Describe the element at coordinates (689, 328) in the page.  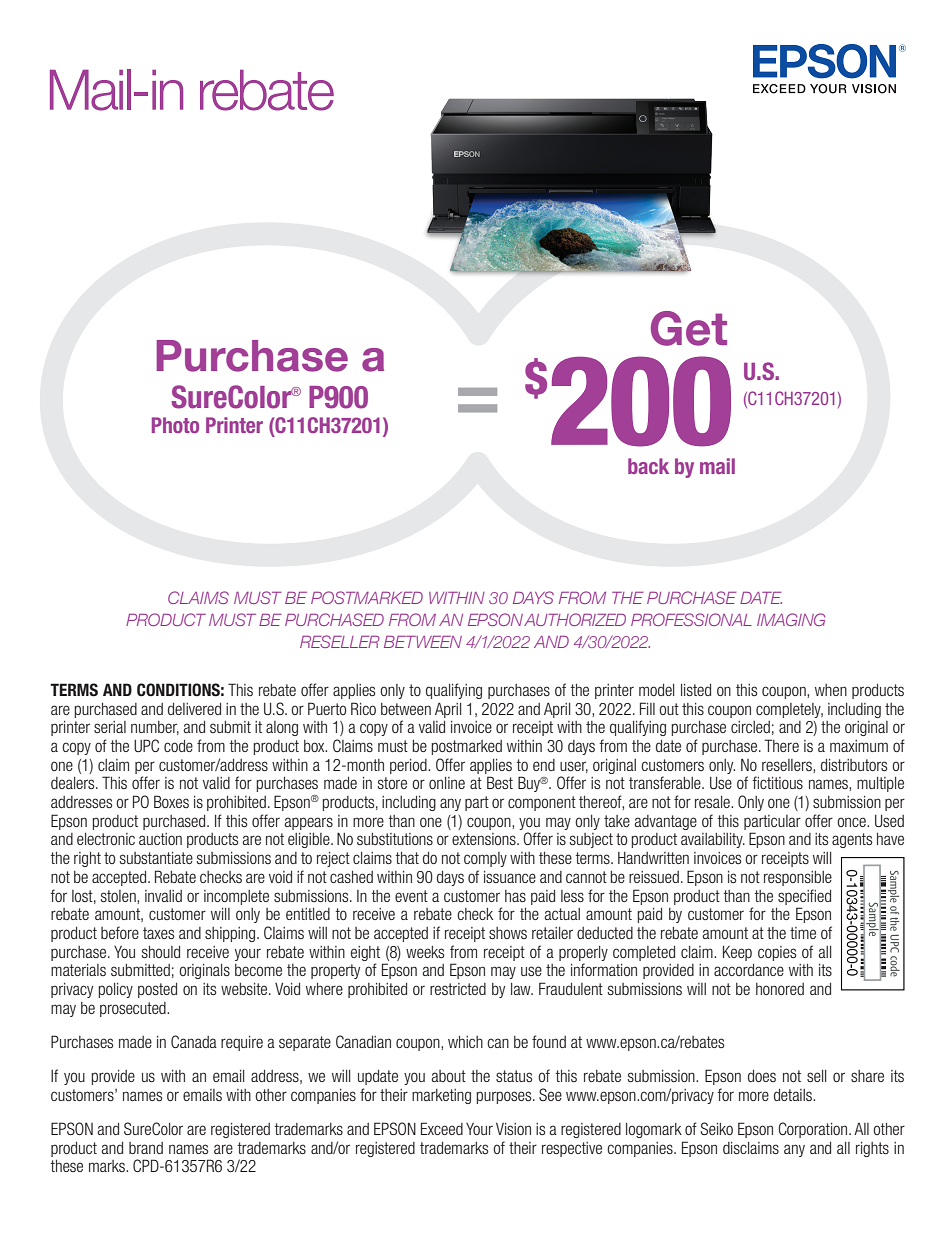
I see `Get` at that location.
